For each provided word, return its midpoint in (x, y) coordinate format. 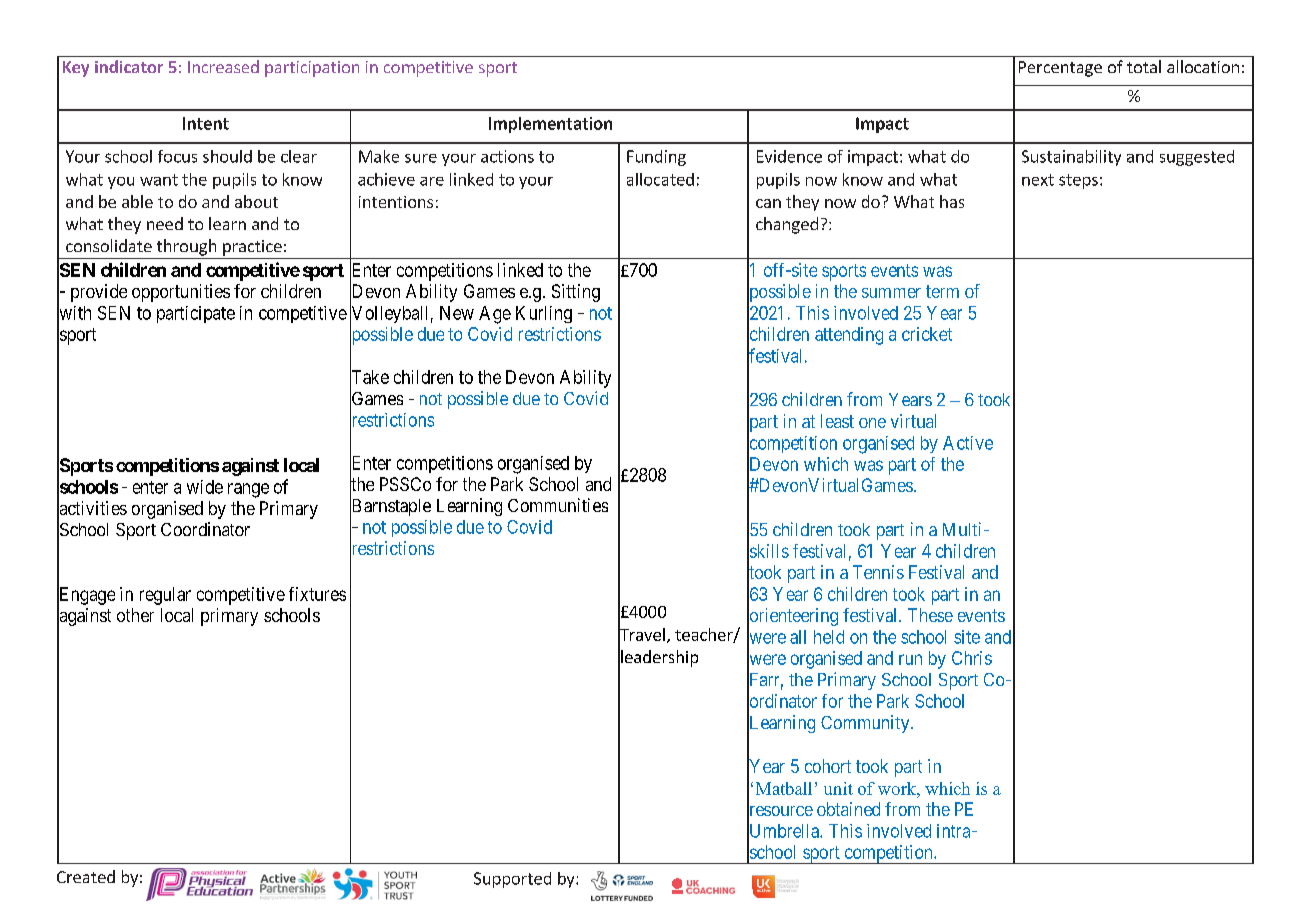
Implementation (550, 125)
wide (205, 487)
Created (86, 876)
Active (968, 443)
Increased (223, 66)
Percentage (1060, 69)
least (837, 421)
